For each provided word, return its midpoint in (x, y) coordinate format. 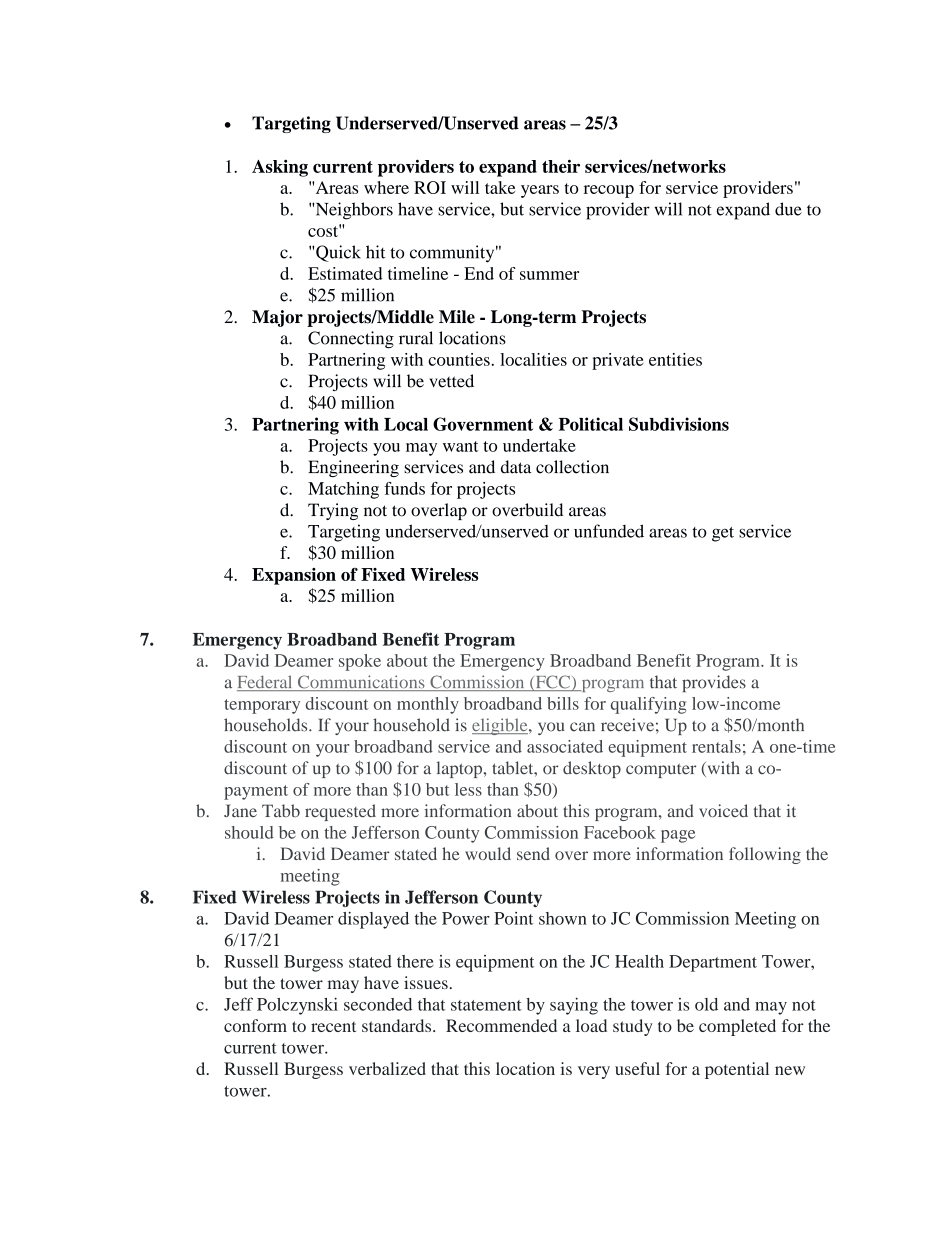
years (540, 191)
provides (714, 683)
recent (333, 1027)
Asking (280, 168)
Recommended (501, 1025)
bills (563, 703)
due (788, 209)
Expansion (294, 576)
